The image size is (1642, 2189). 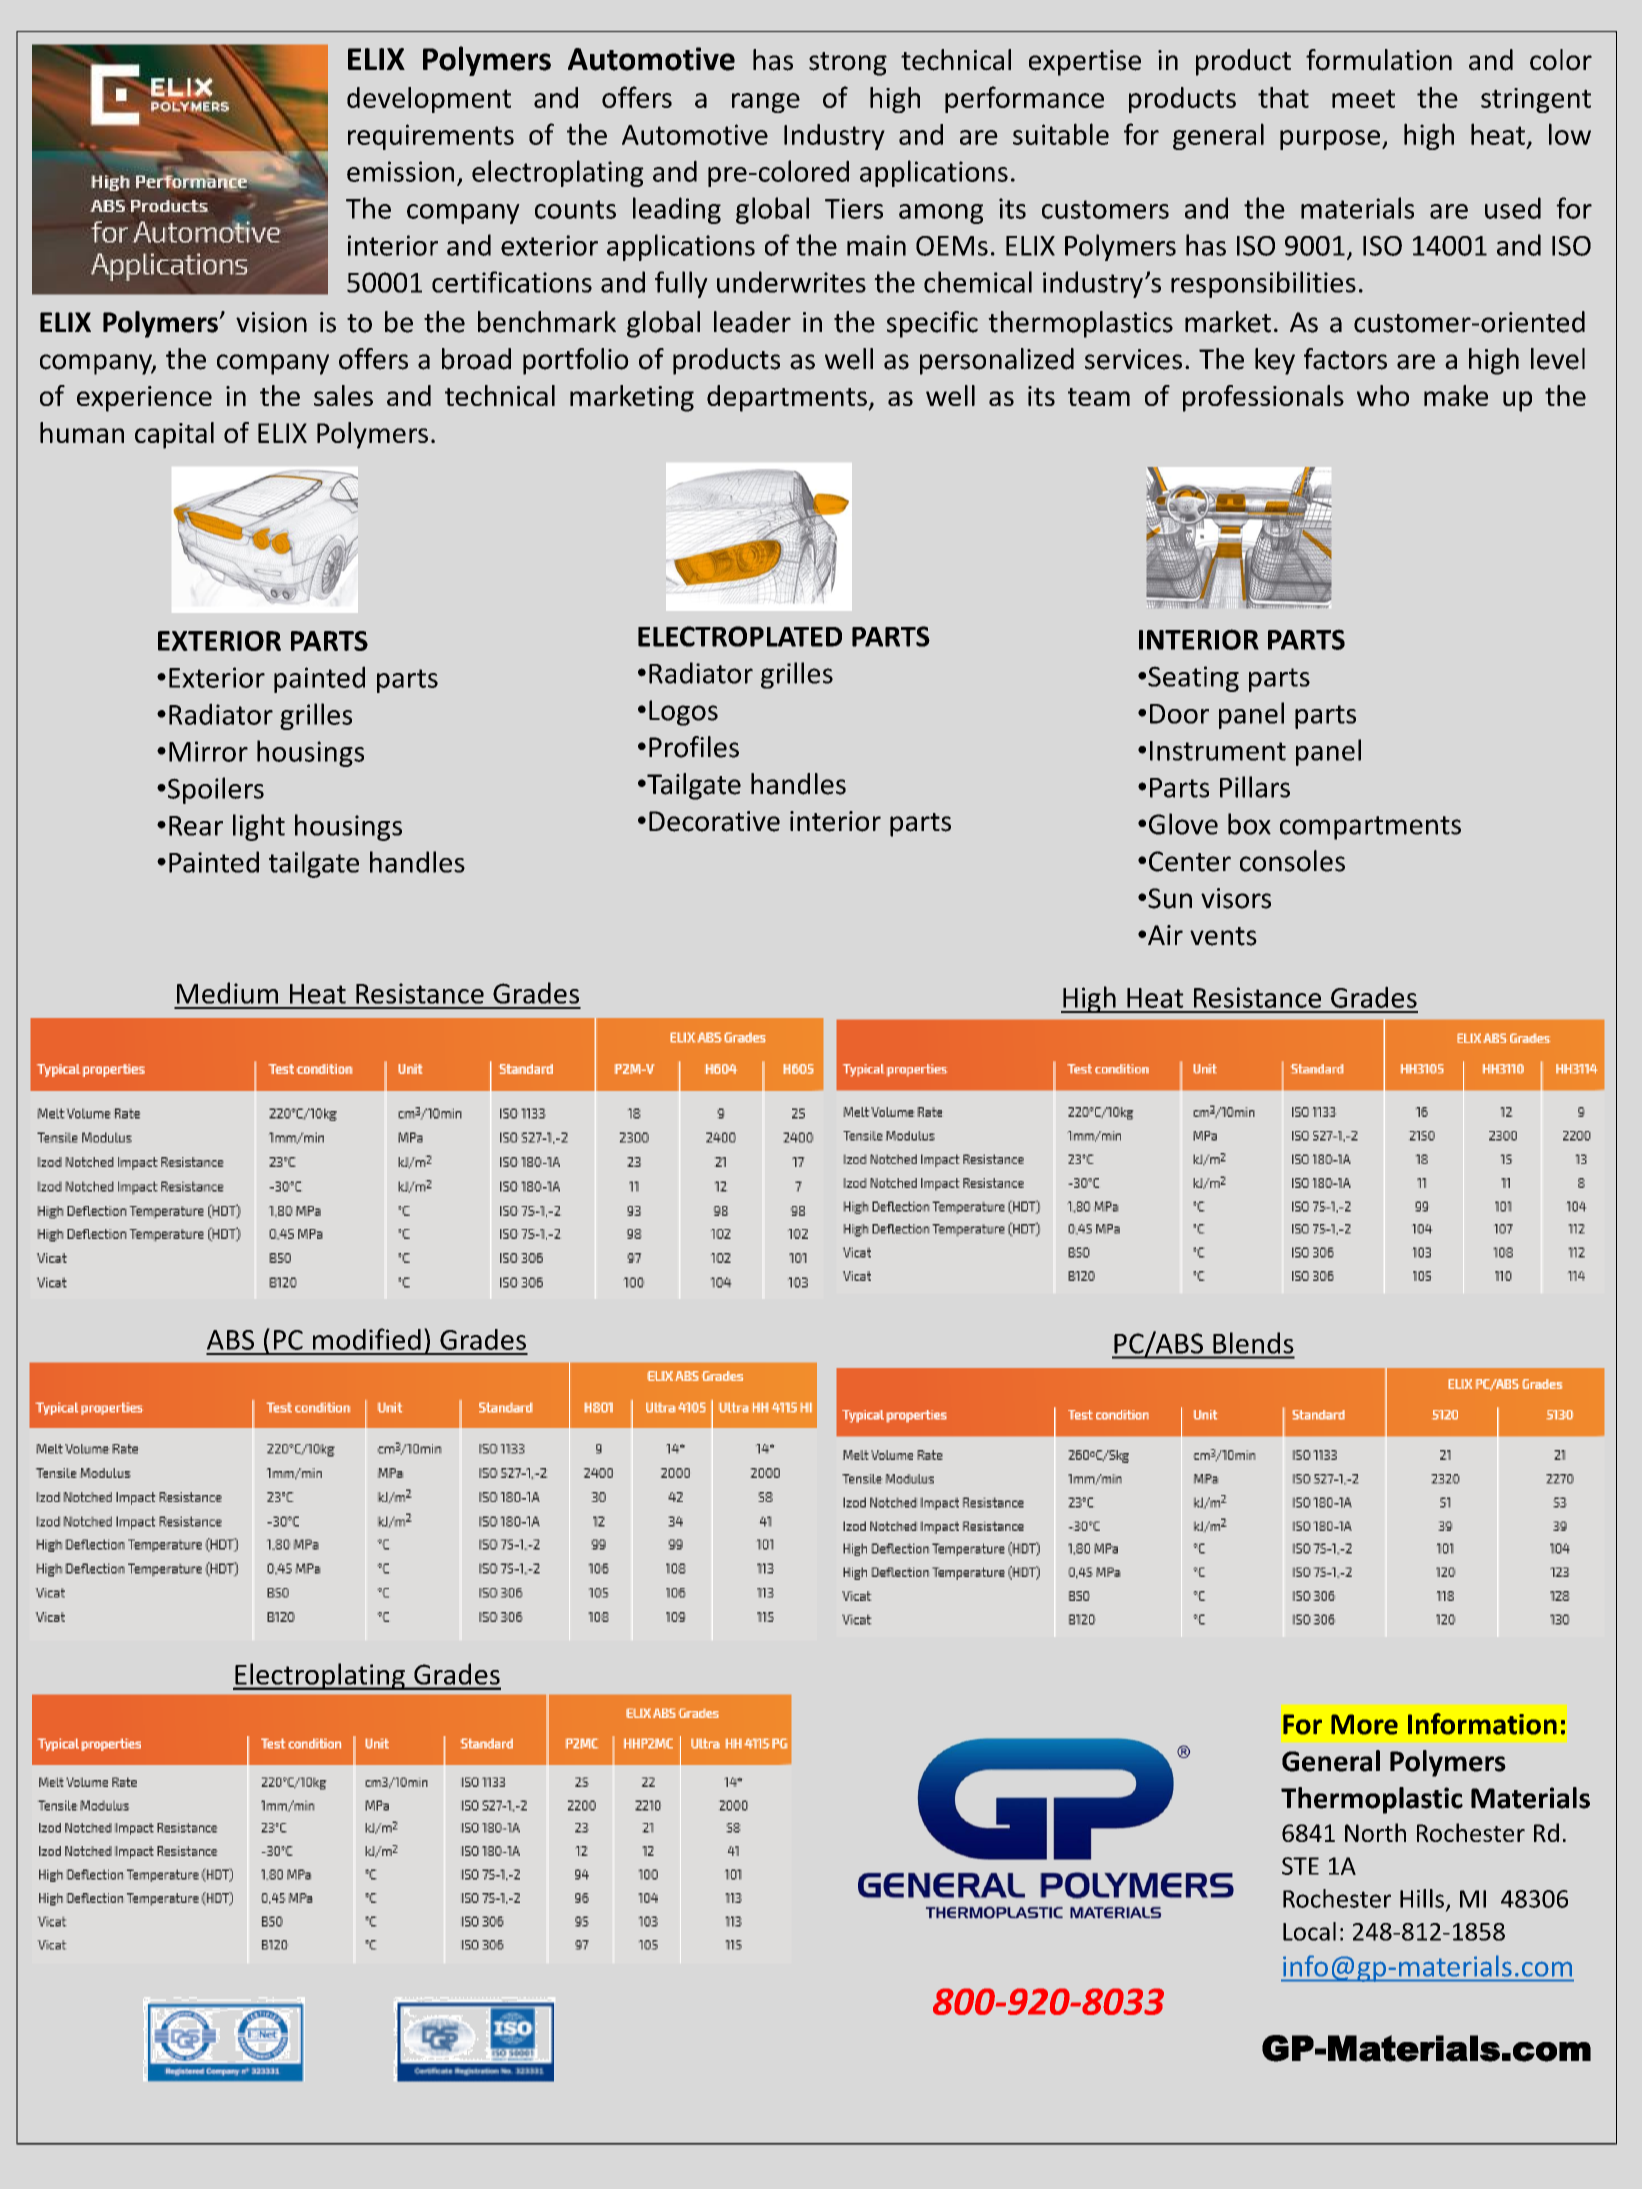 What do you see at coordinates (1309, 1931) in the screenshot?
I see `Local` at bounding box center [1309, 1931].
